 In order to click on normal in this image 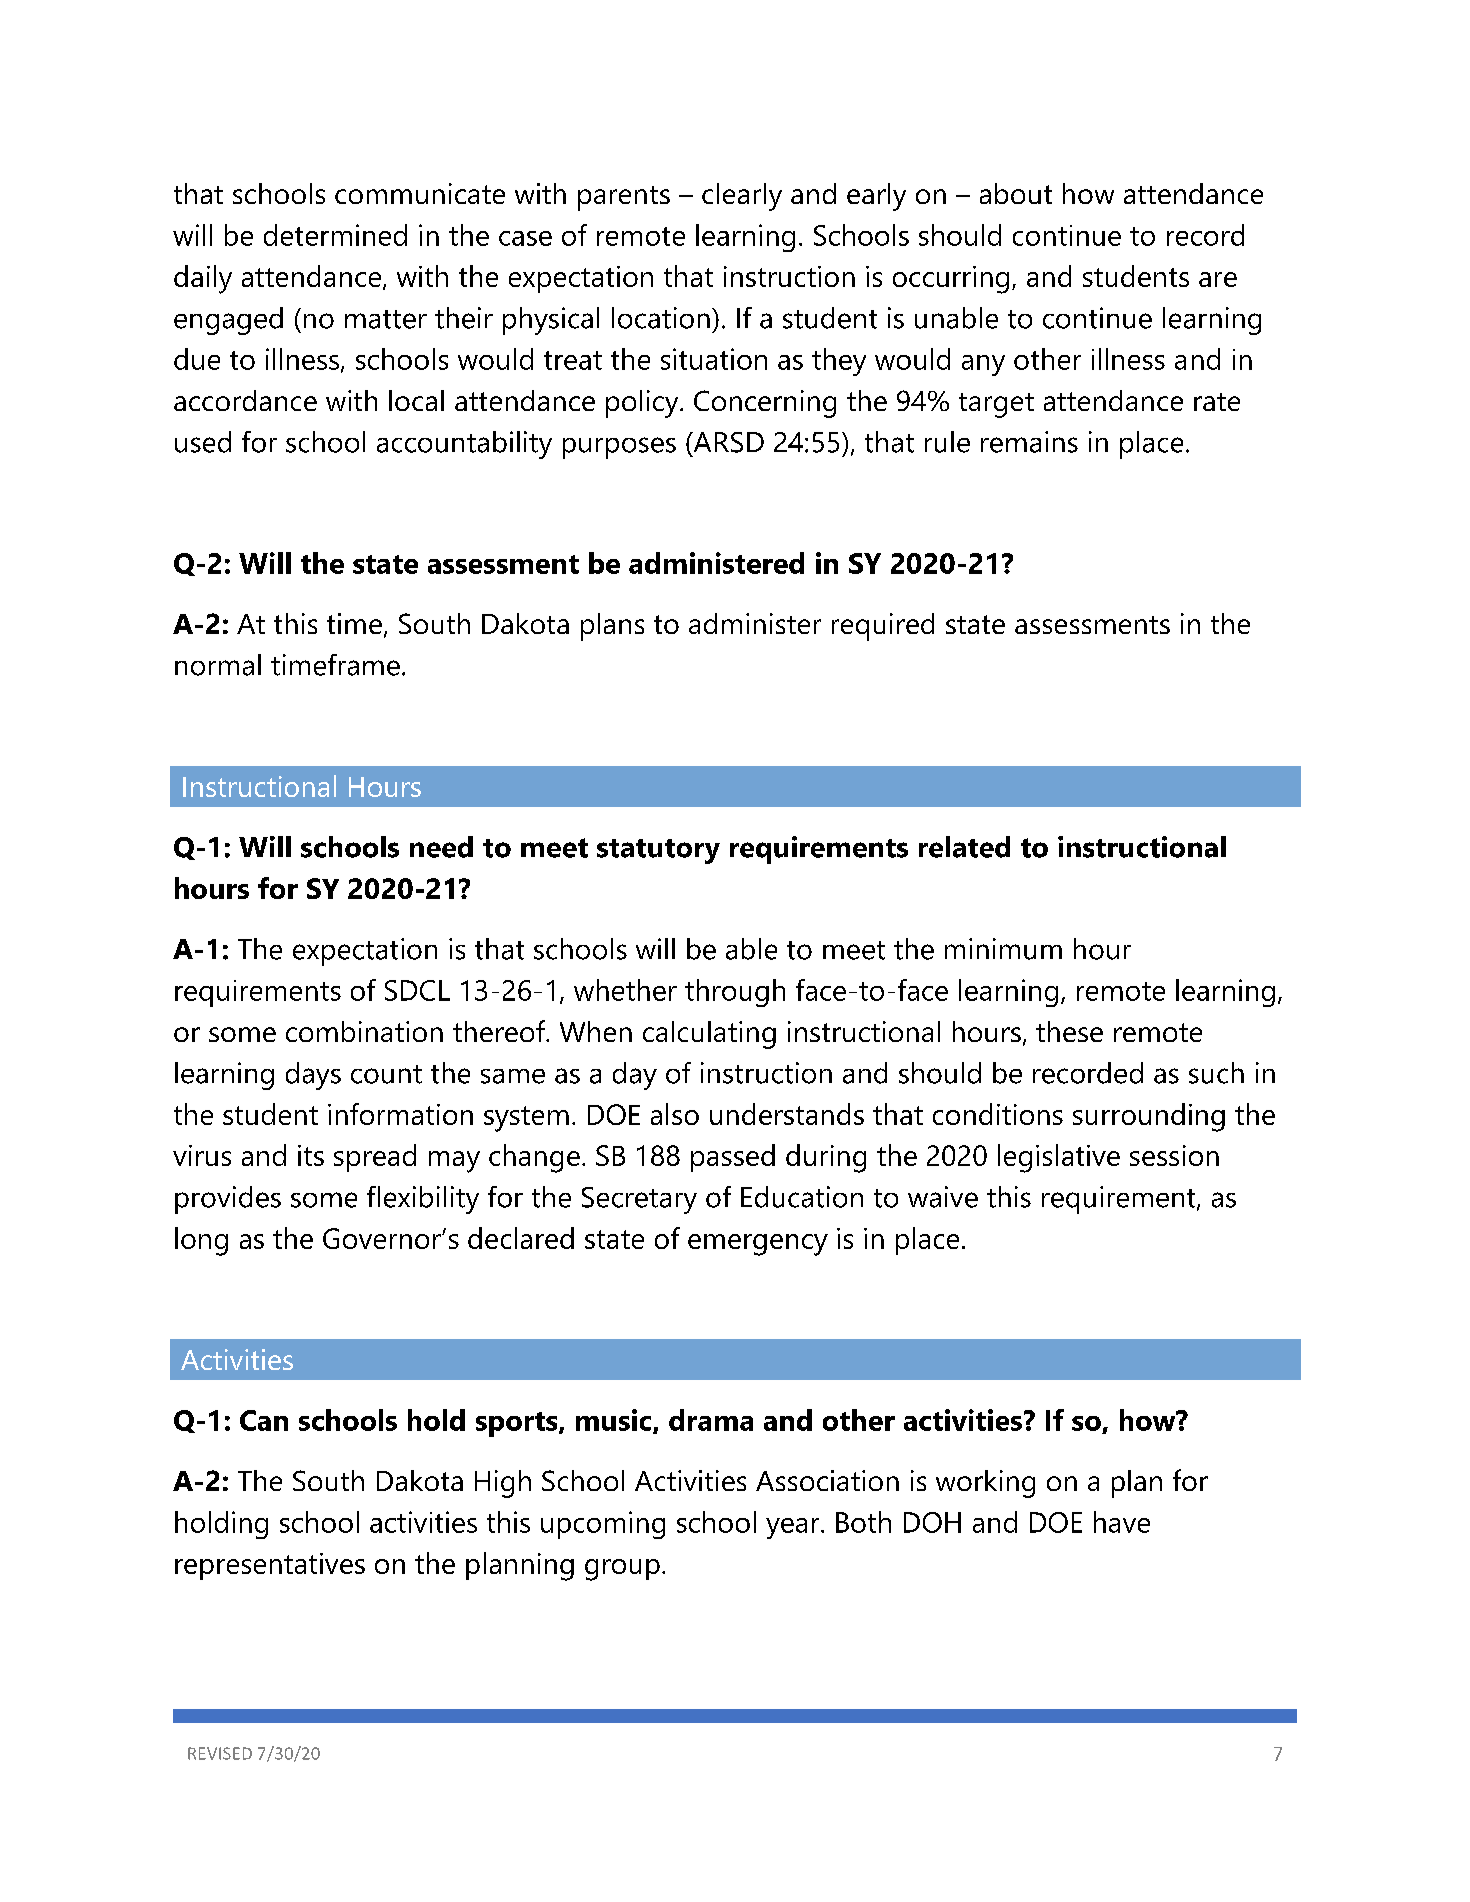, I will do `click(218, 665)`.
